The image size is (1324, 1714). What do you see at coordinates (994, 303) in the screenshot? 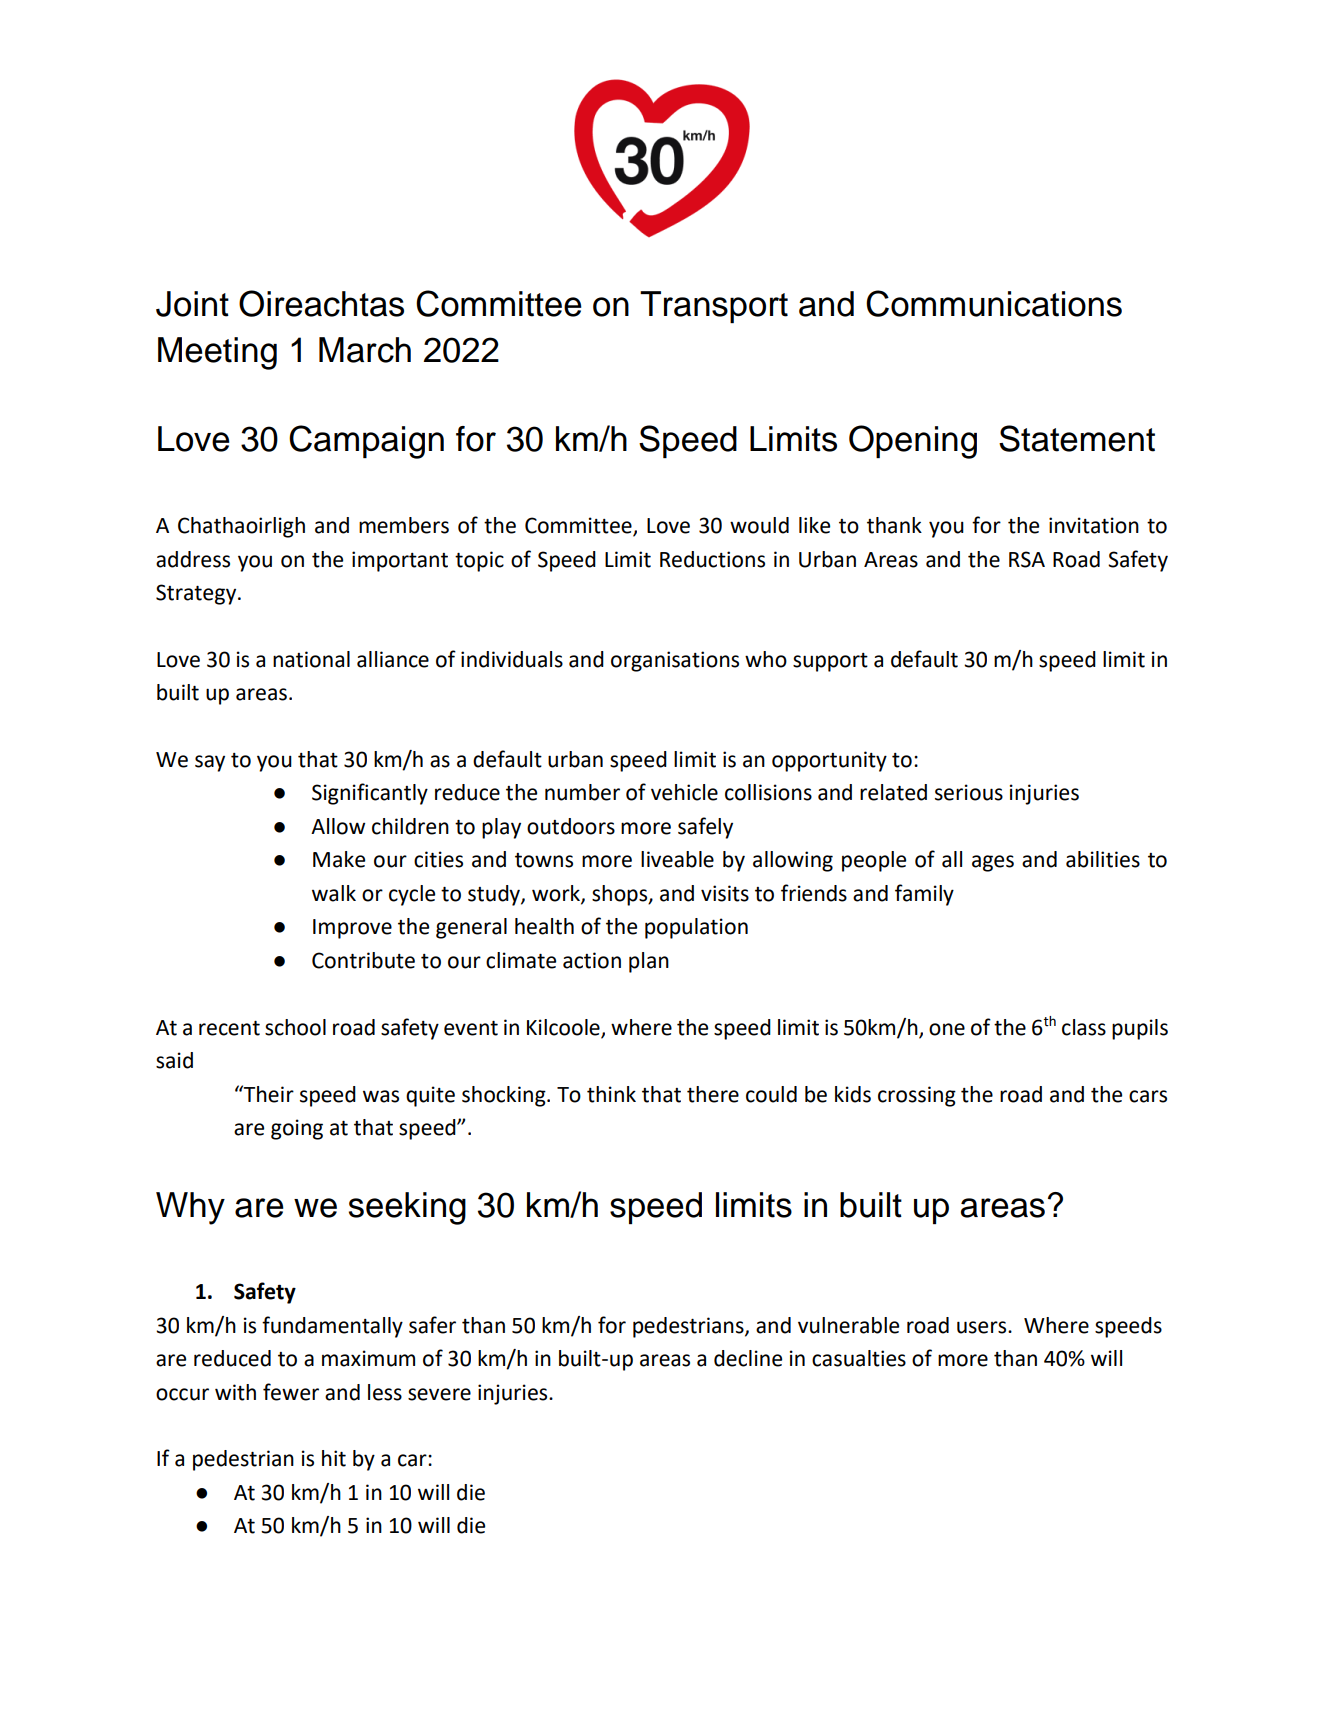
I see `Communications` at bounding box center [994, 303].
